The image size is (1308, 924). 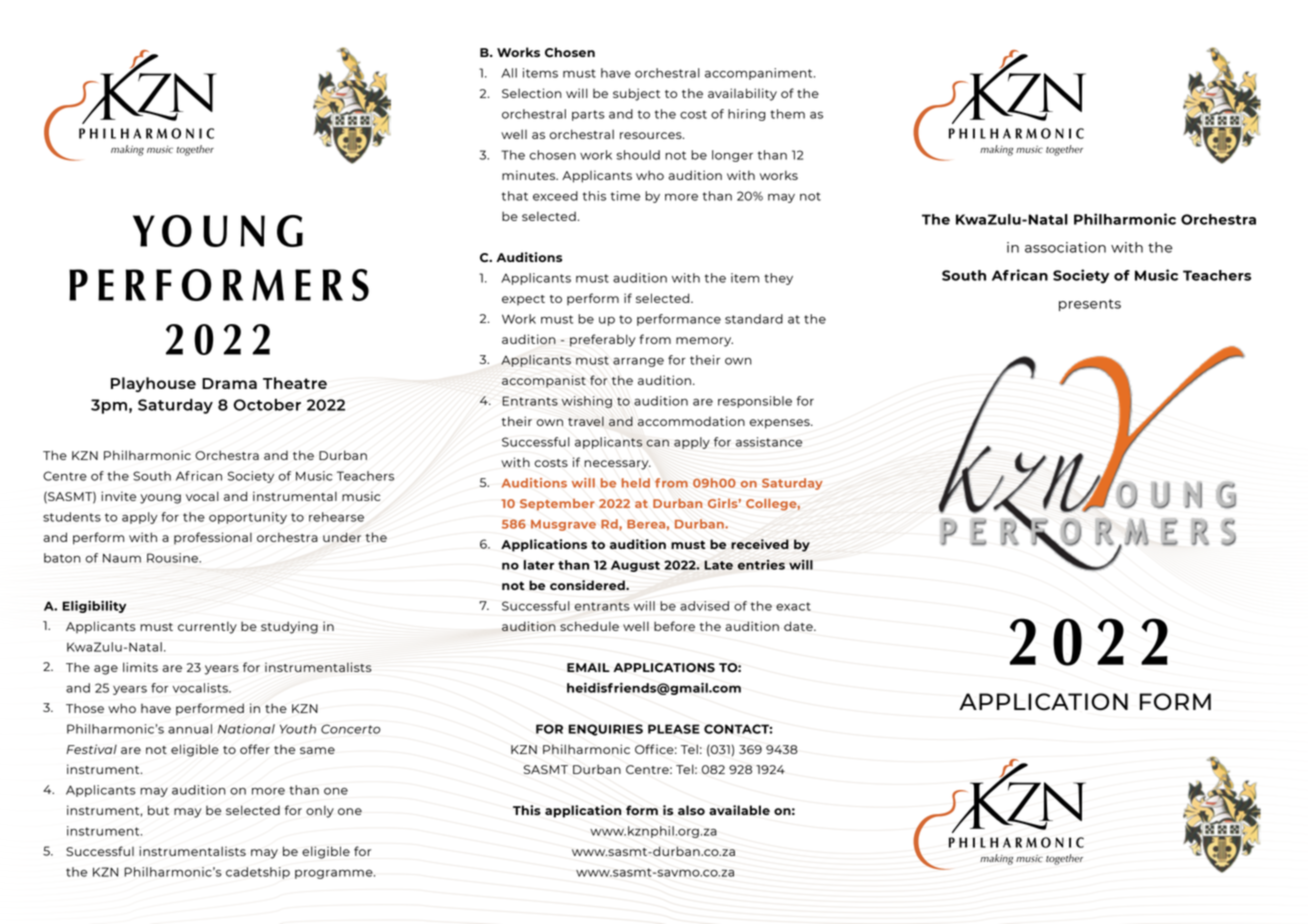 What do you see at coordinates (769, 442) in the image?
I see `assistance` at bounding box center [769, 442].
